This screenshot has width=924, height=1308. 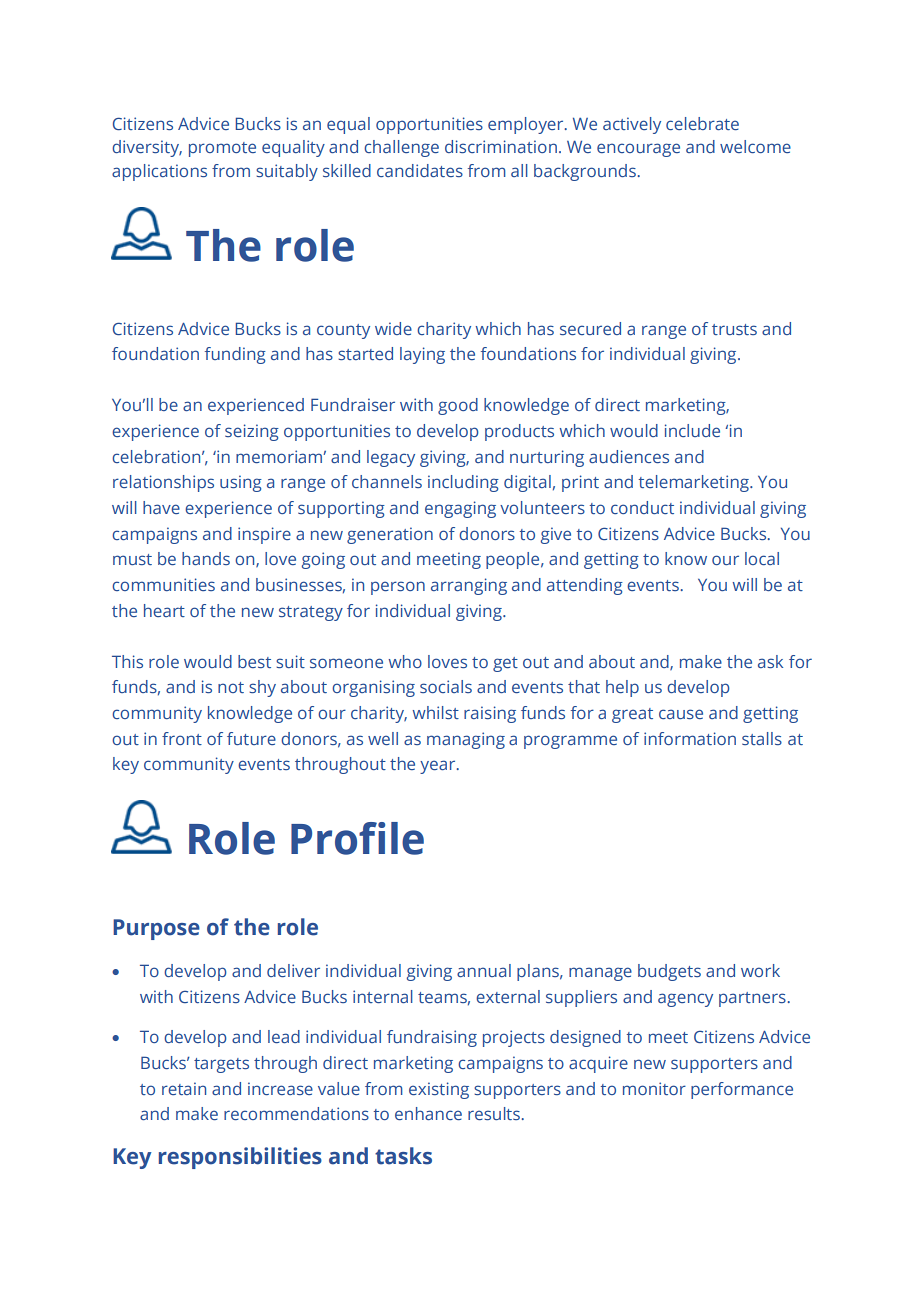 I want to click on funding, so click(x=235, y=355).
